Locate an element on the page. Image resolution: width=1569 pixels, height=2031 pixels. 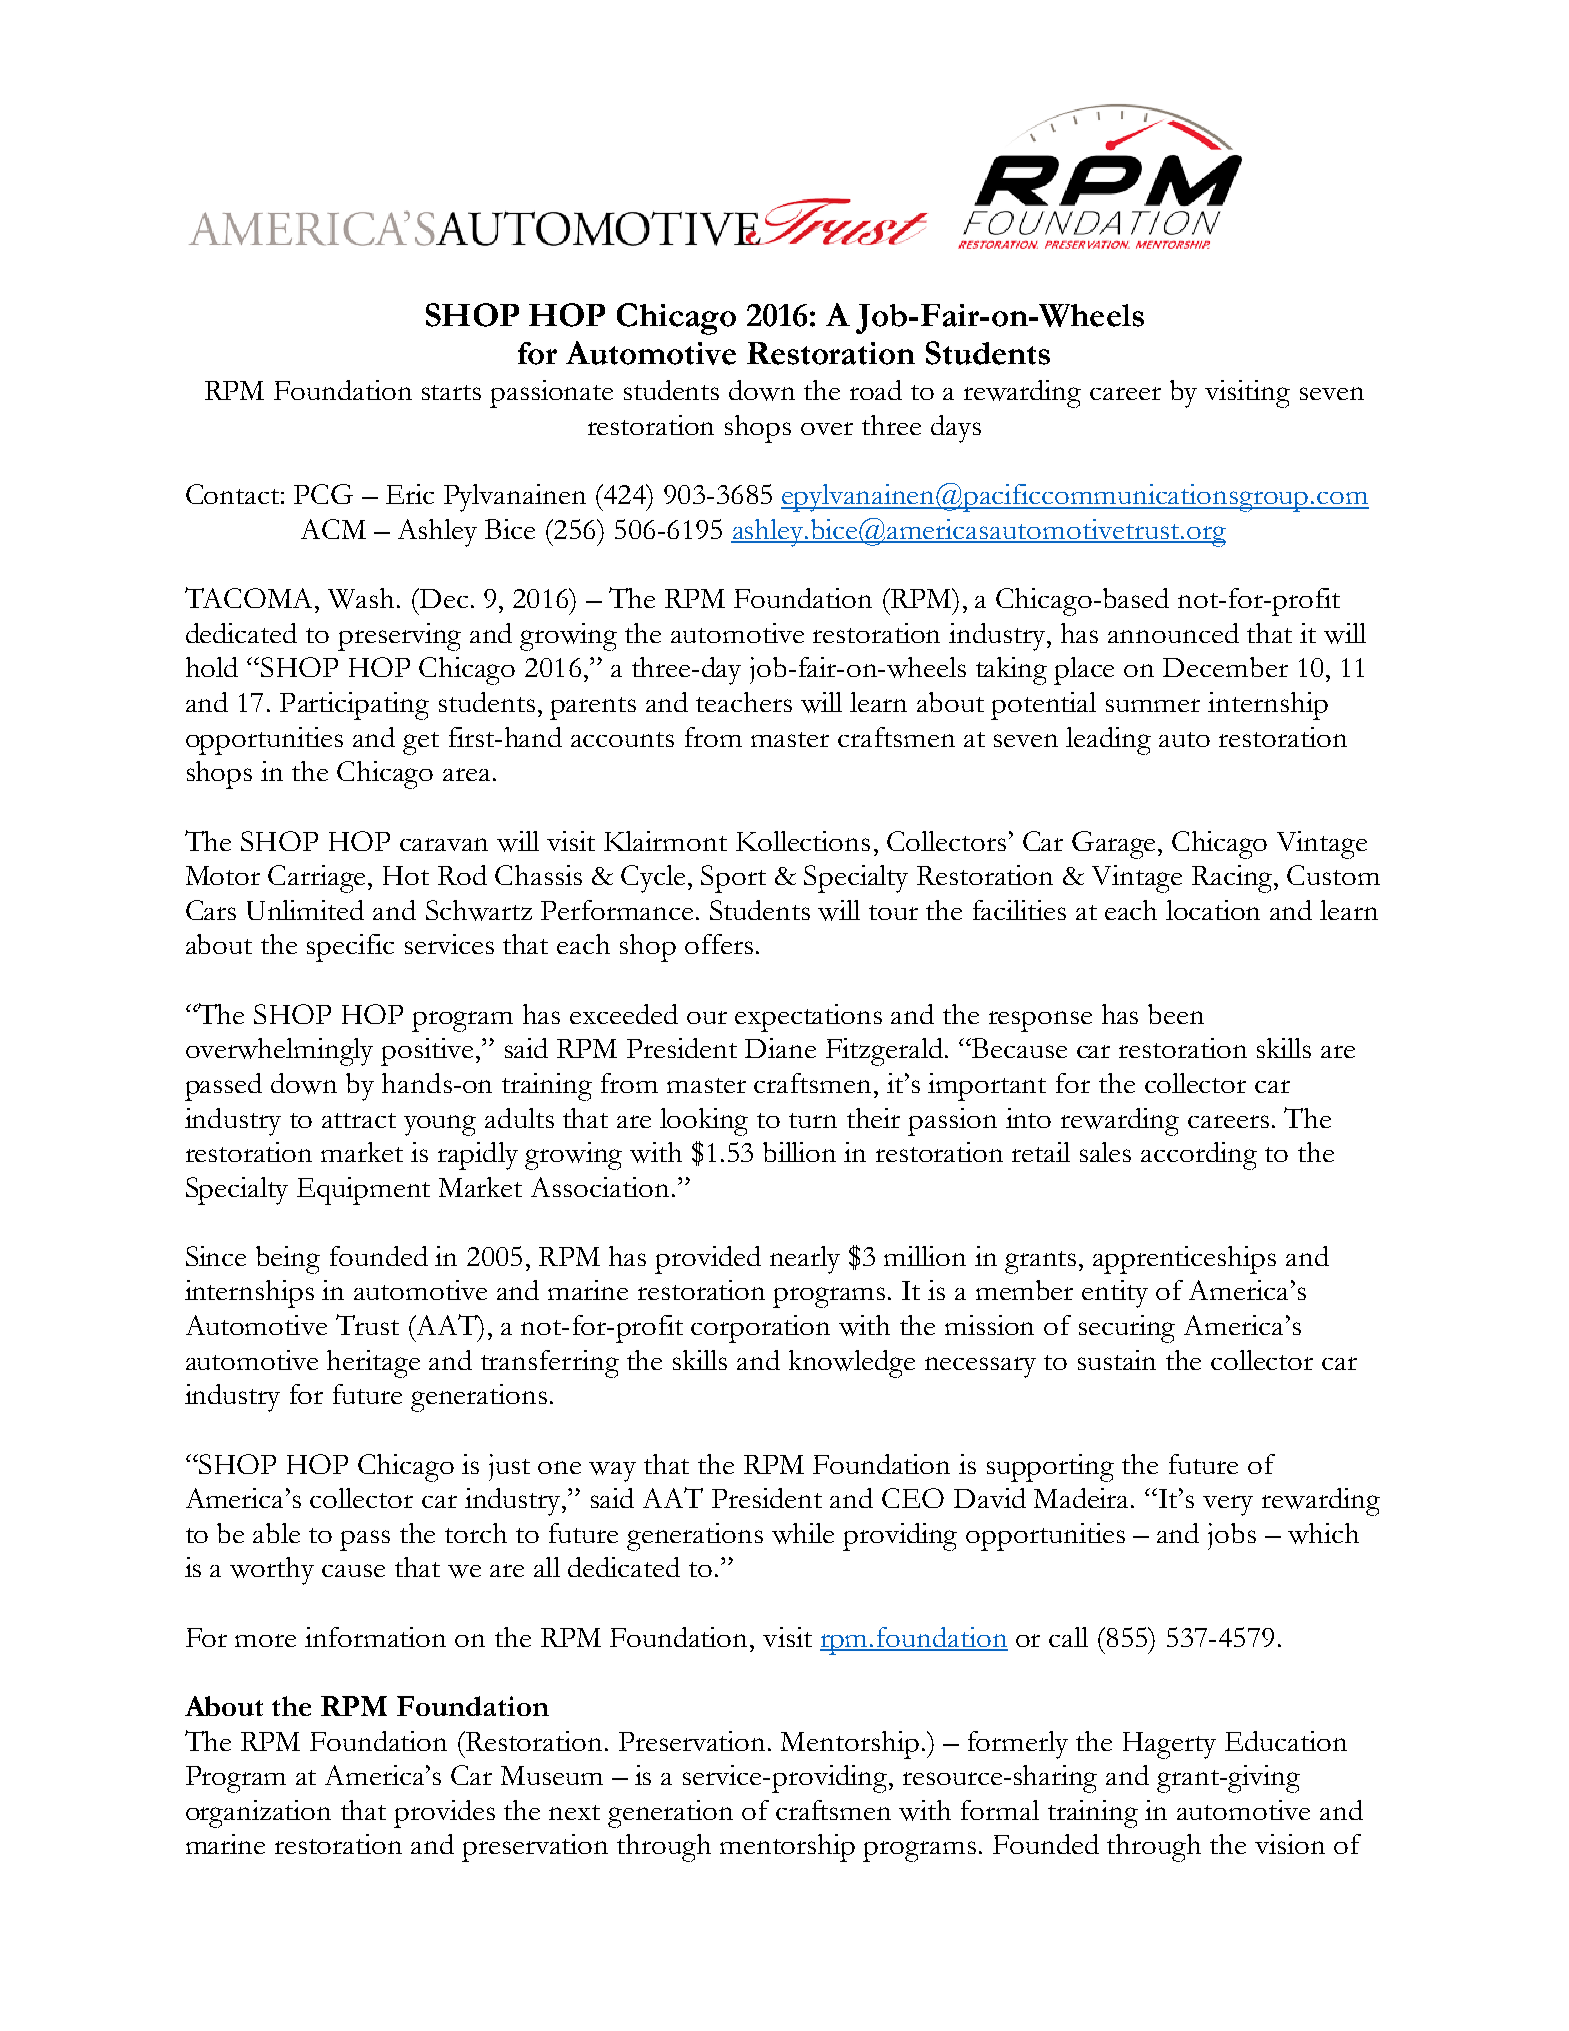
while is located at coordinates (803, 1533).
